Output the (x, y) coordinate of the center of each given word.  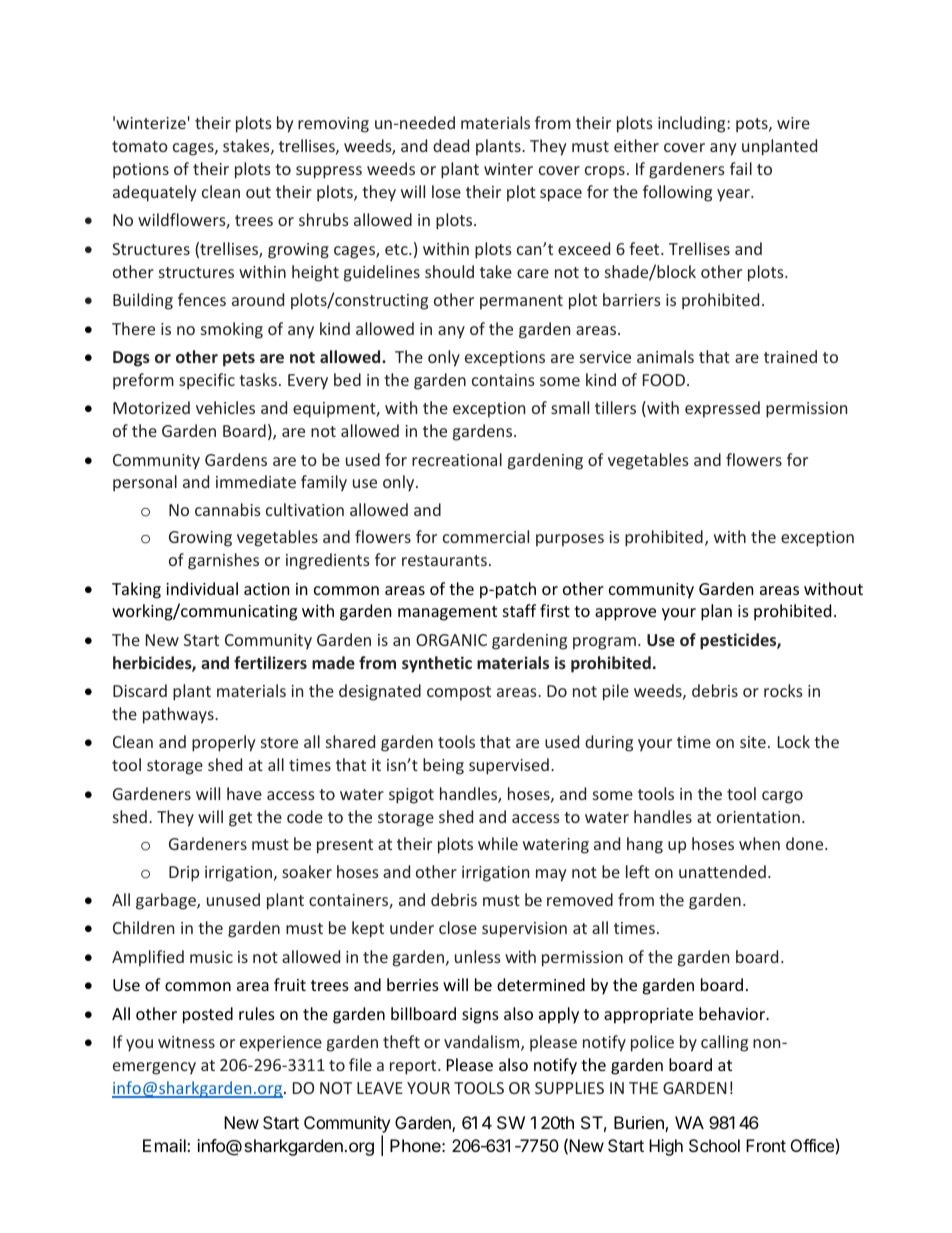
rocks (783, 690)
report (414, 1067)
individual (202, 588)
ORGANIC (451, 640)
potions (141, 171)
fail (741, 168)
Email (165, 1145)
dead (451, 145)
